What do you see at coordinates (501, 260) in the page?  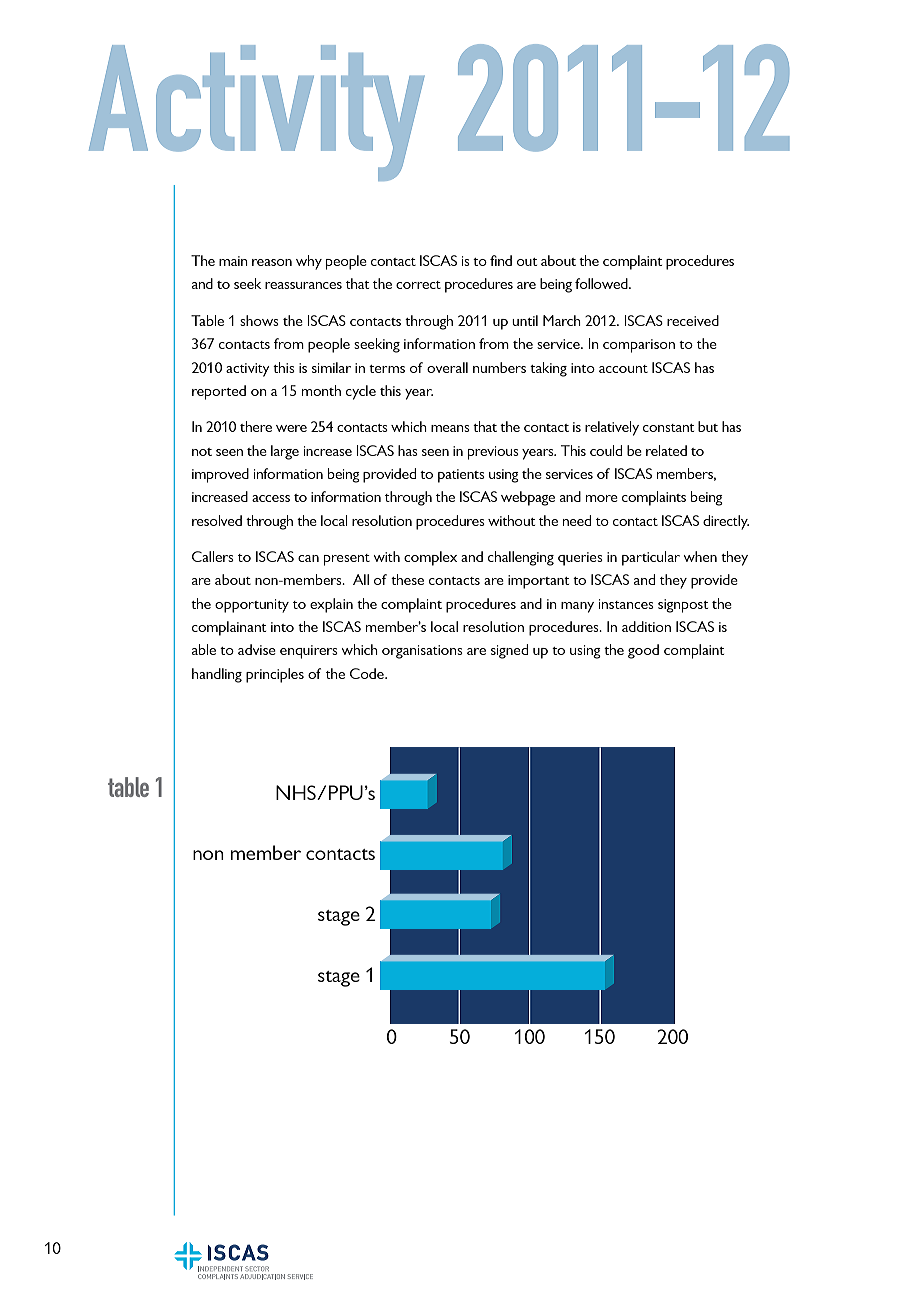 I see `find` at bounding box center [501, 260].
